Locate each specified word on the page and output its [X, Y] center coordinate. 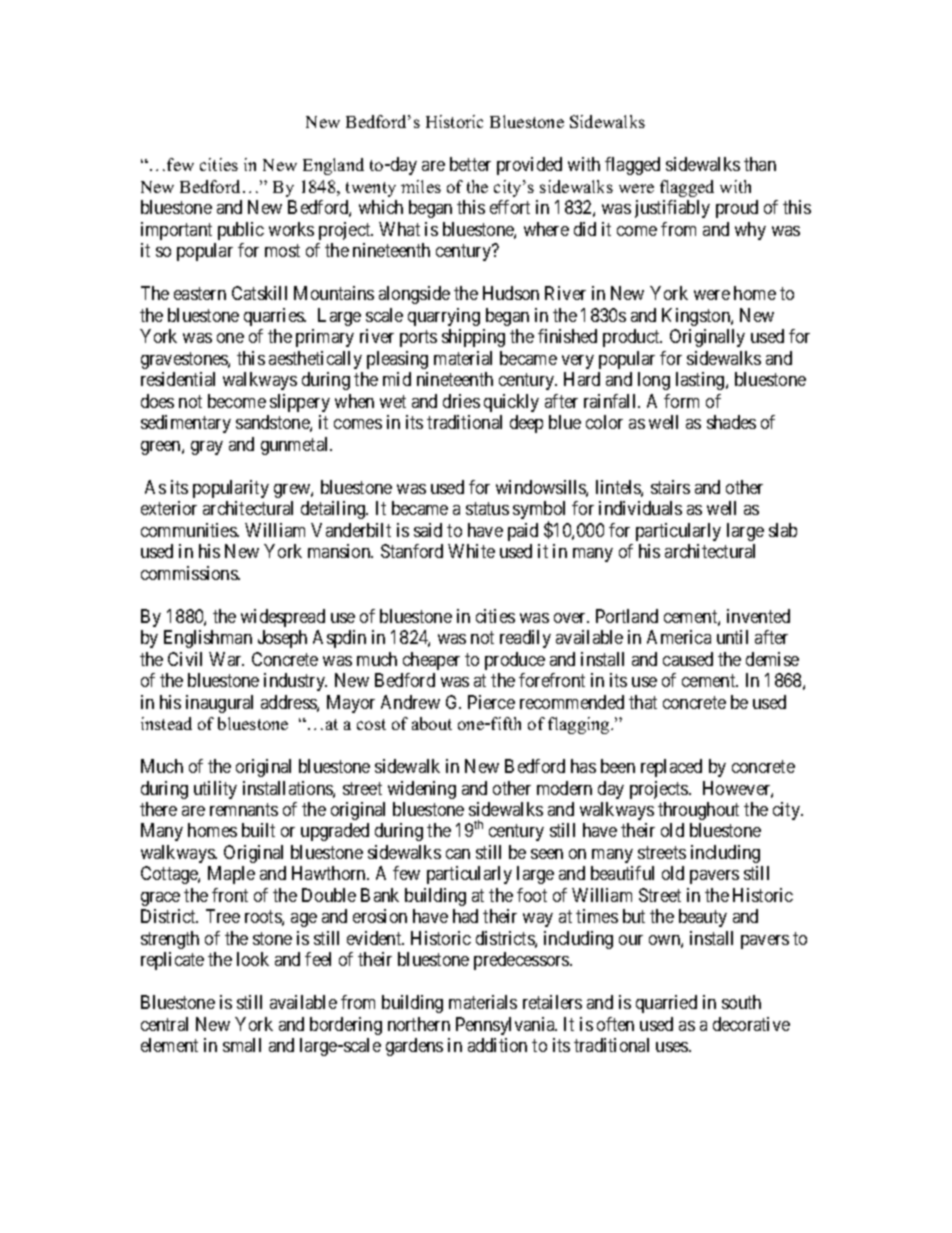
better [470, 164]
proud [737, 209]
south [741, 1002]
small [242, 1045]
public [241, 231]
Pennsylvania [506, 1026]
